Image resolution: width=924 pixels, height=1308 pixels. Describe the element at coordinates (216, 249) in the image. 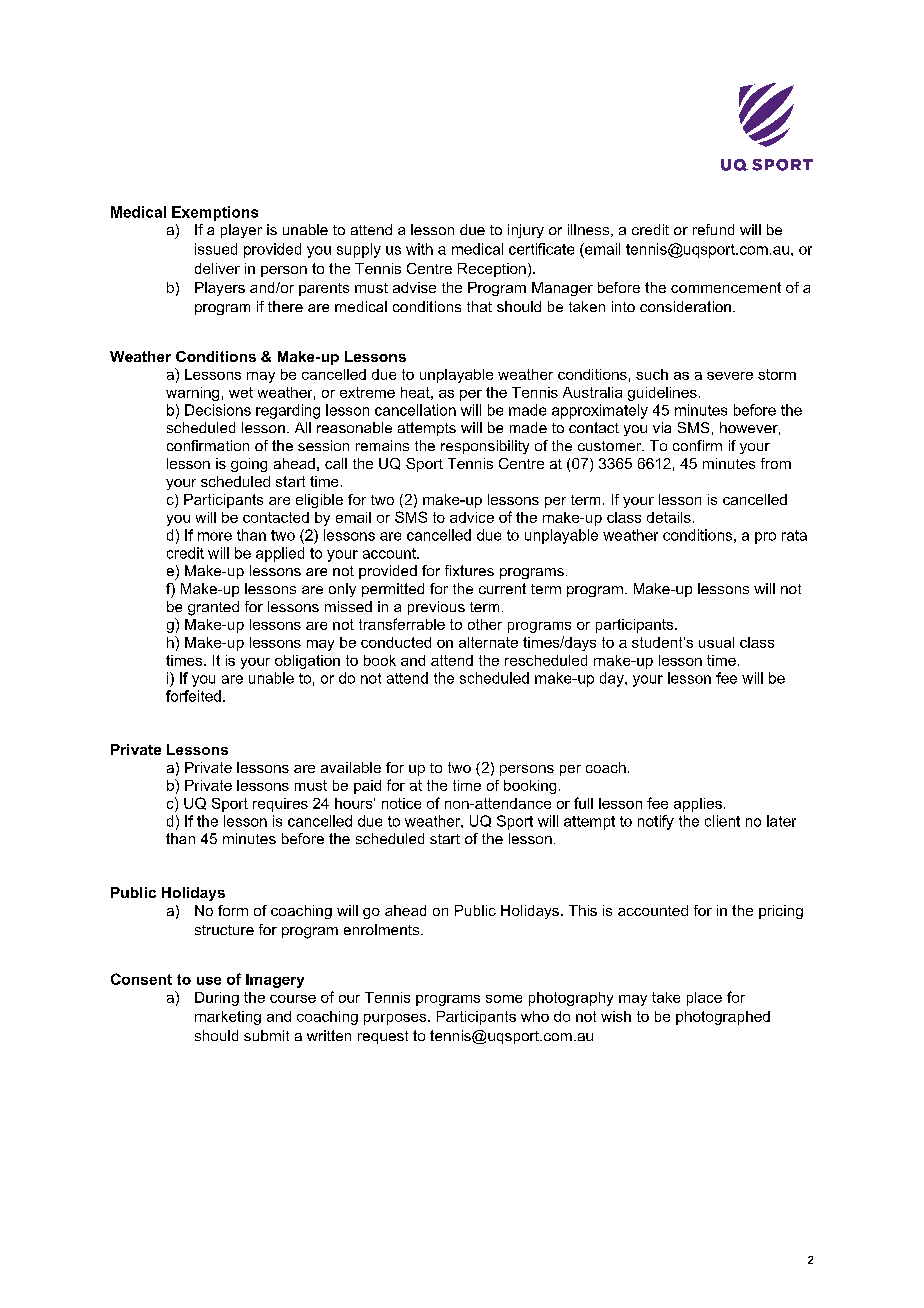

I see `issued` at that location.
